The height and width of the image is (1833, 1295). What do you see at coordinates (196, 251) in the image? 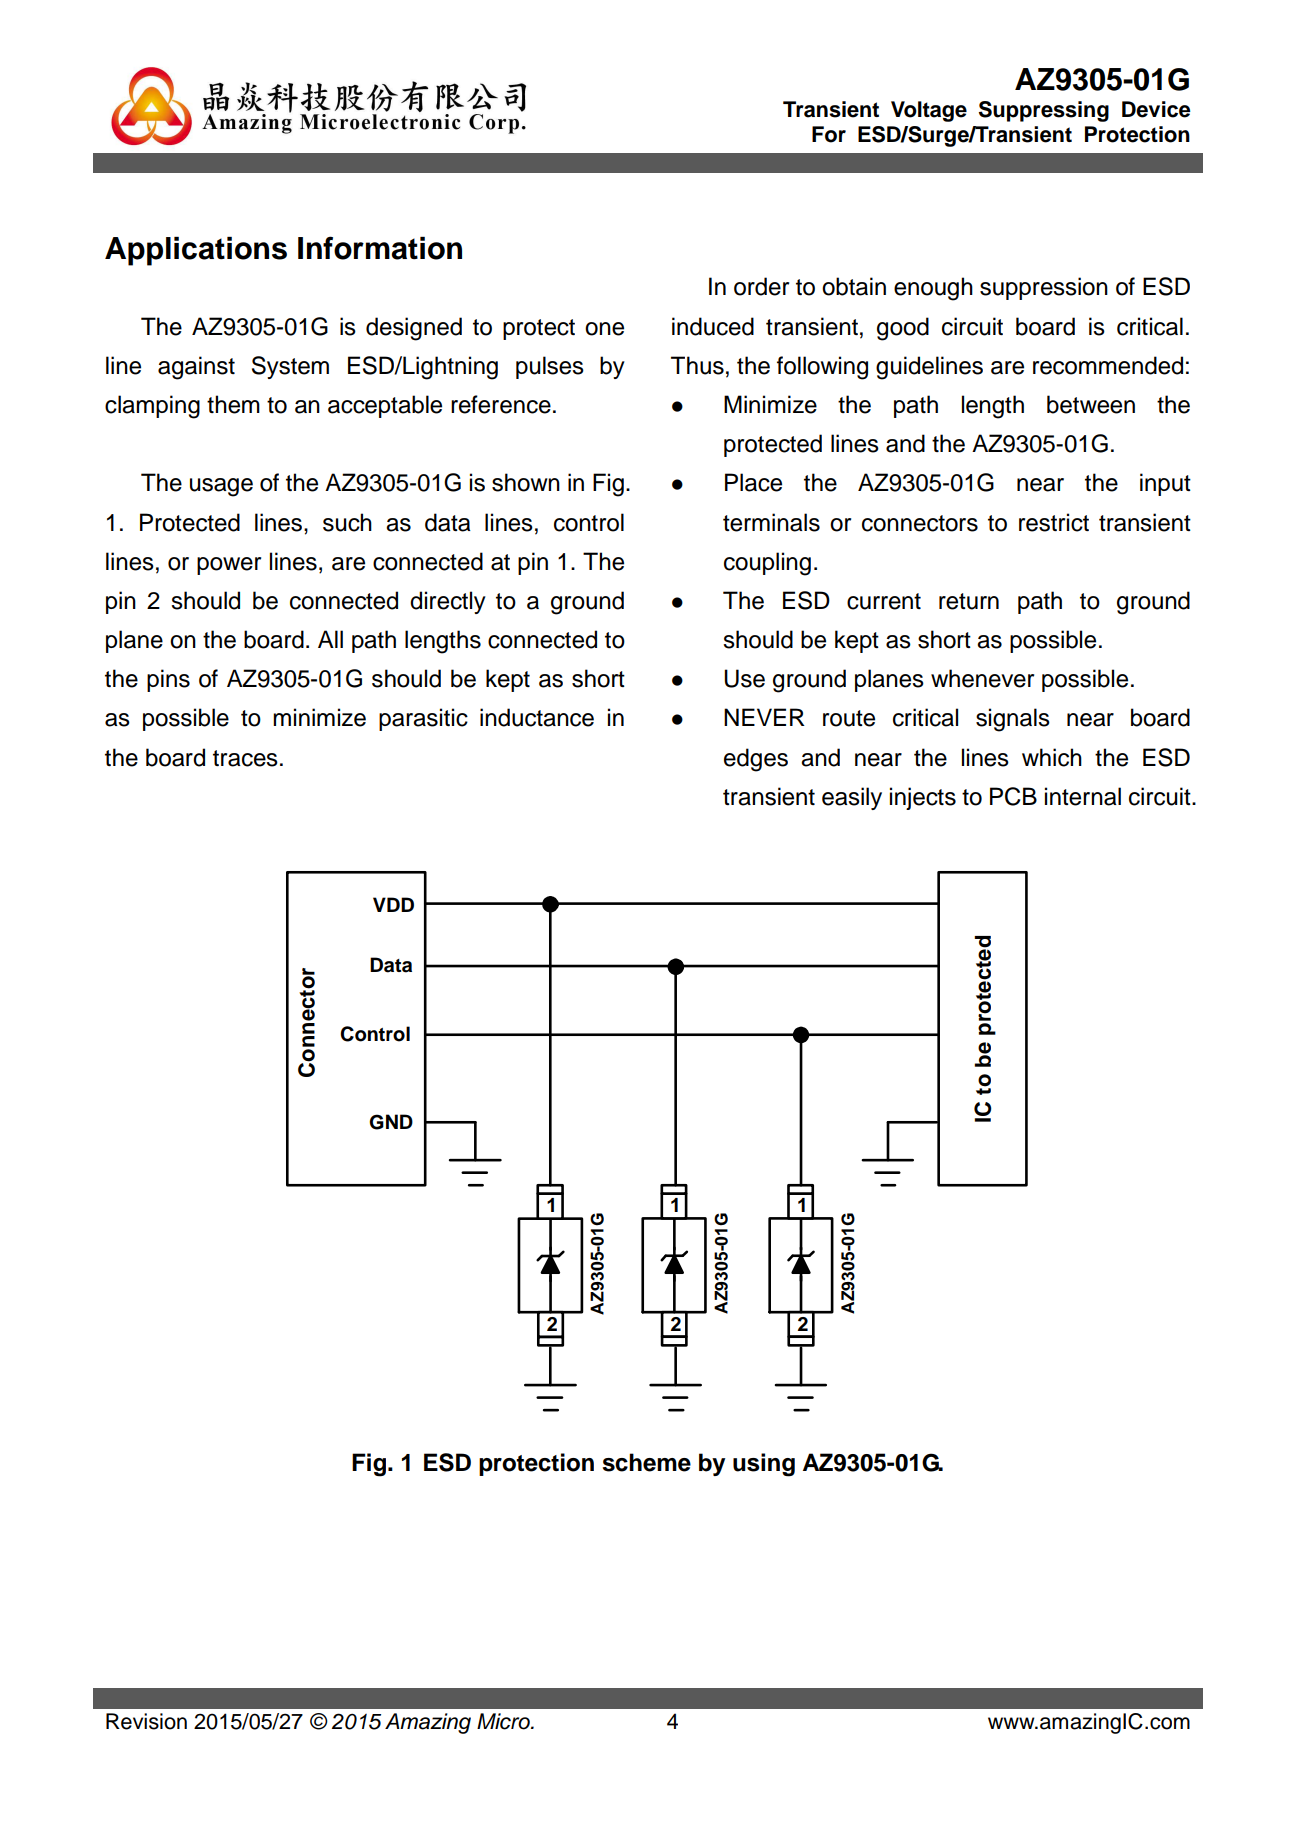
I see `Applications` at bounding box center [196, 251].
